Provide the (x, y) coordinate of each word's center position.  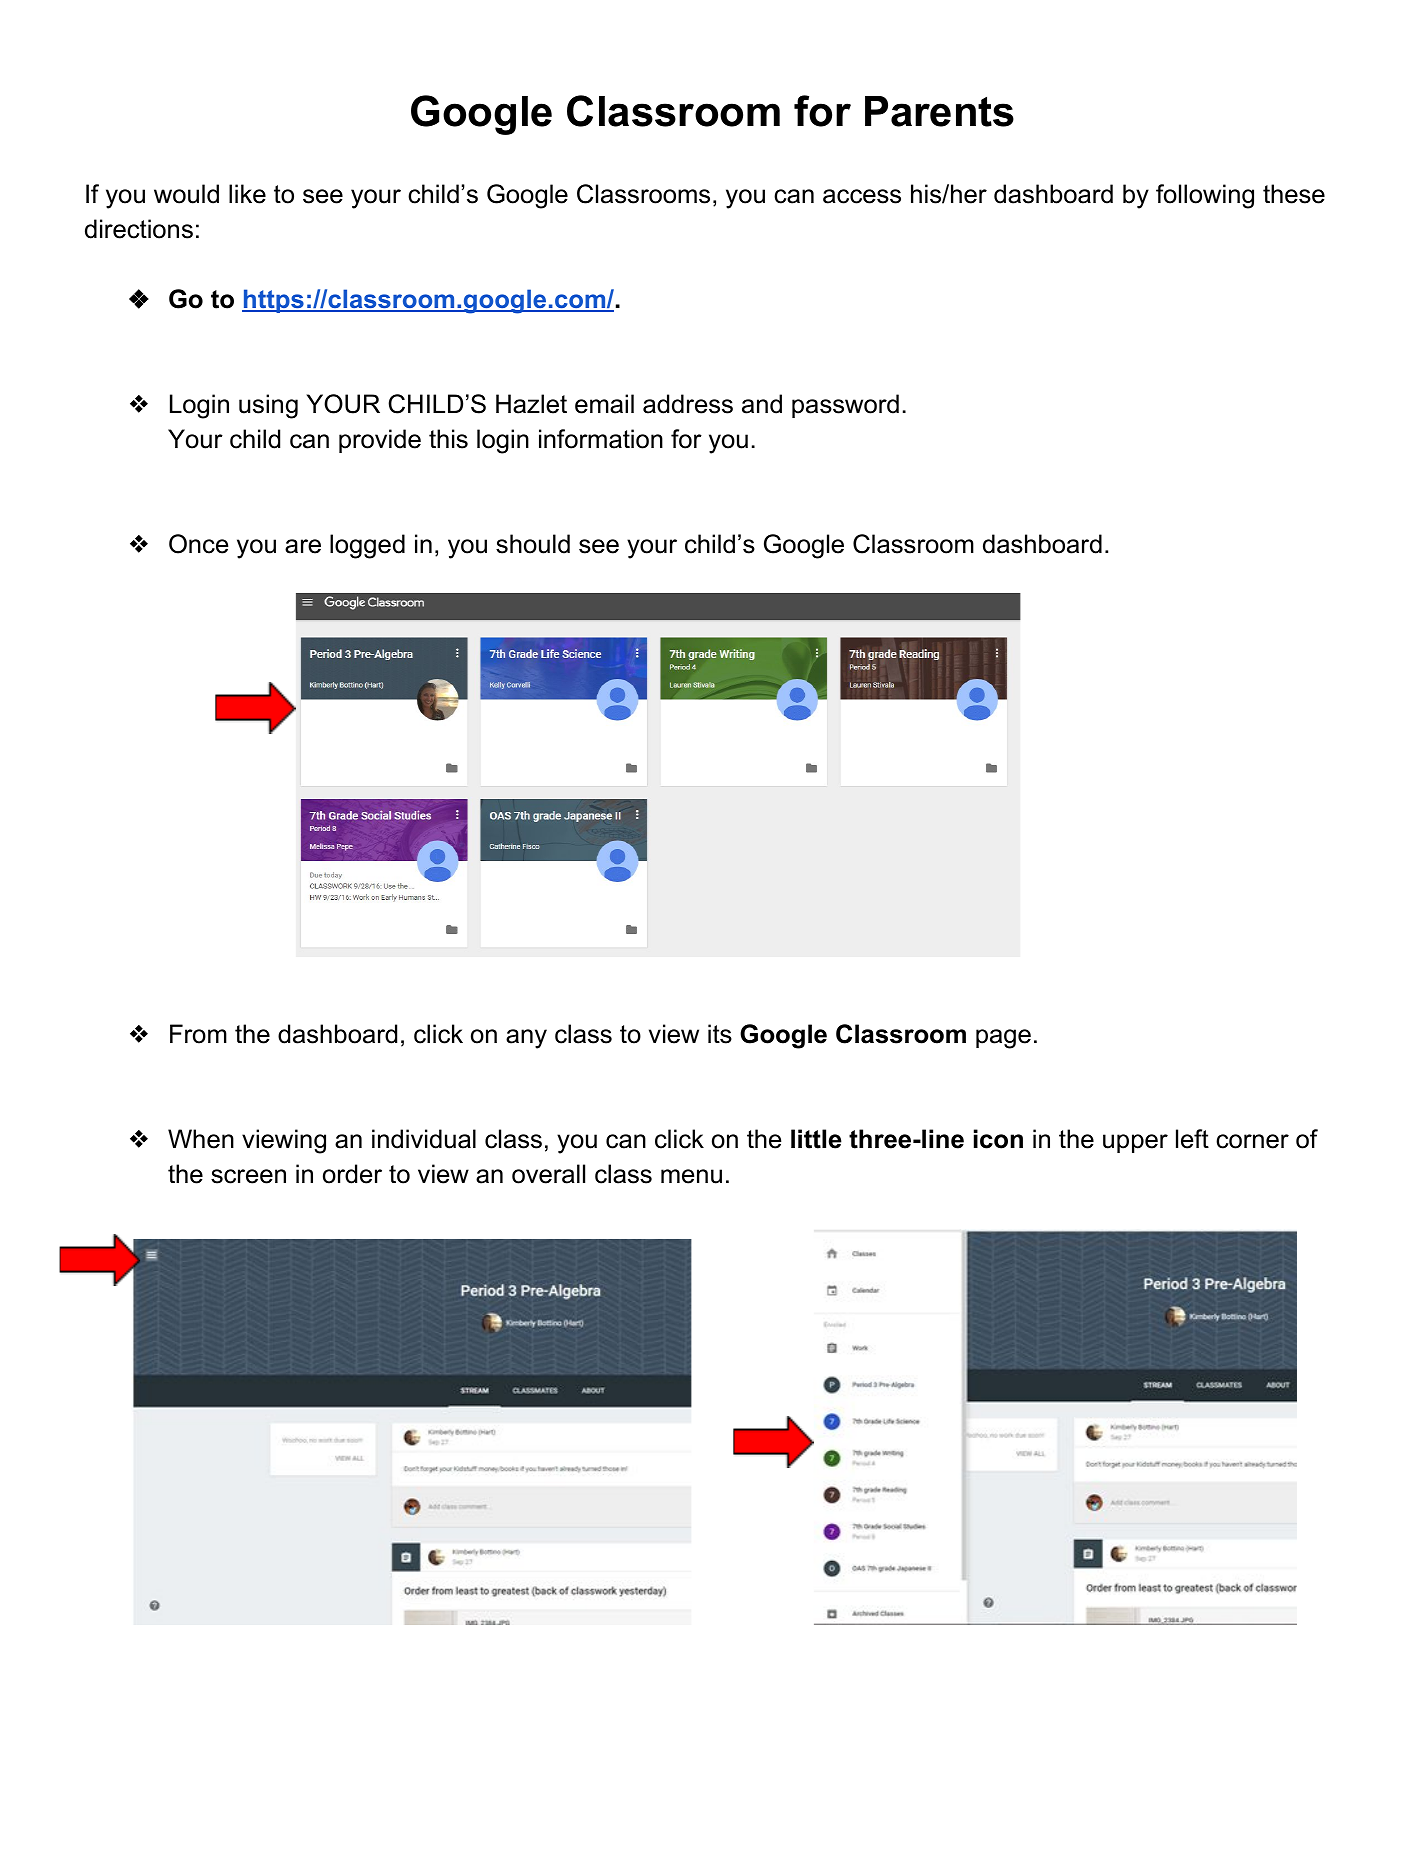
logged (367, 546)
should (533, 544)
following (1205, 196)
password (845, 406)
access (862, 196)
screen (248, 1176)
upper (1135, 1143)
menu (691, 1176)
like (247, 194)
